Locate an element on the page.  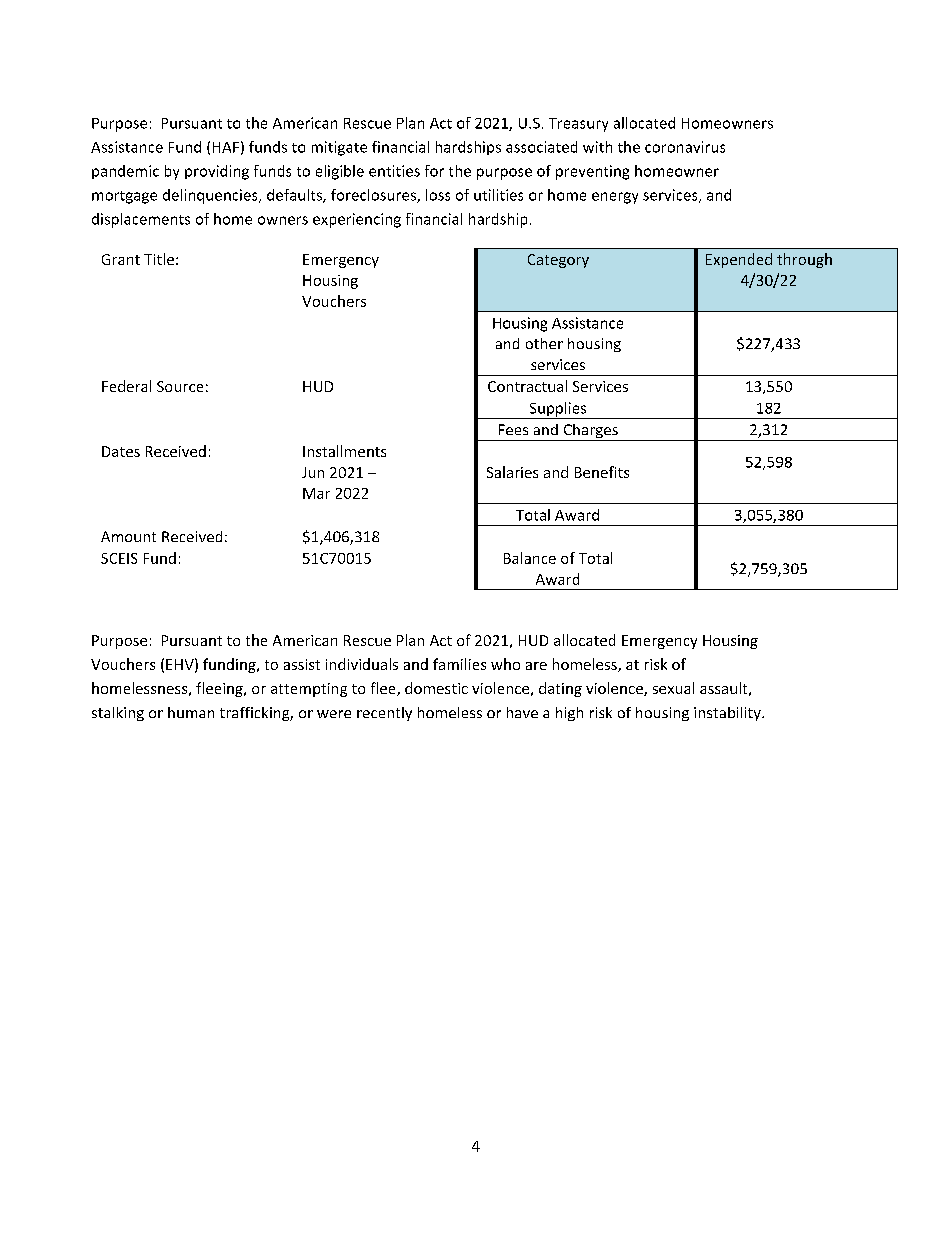
coronavirus is located at coordinates (685, 147).
